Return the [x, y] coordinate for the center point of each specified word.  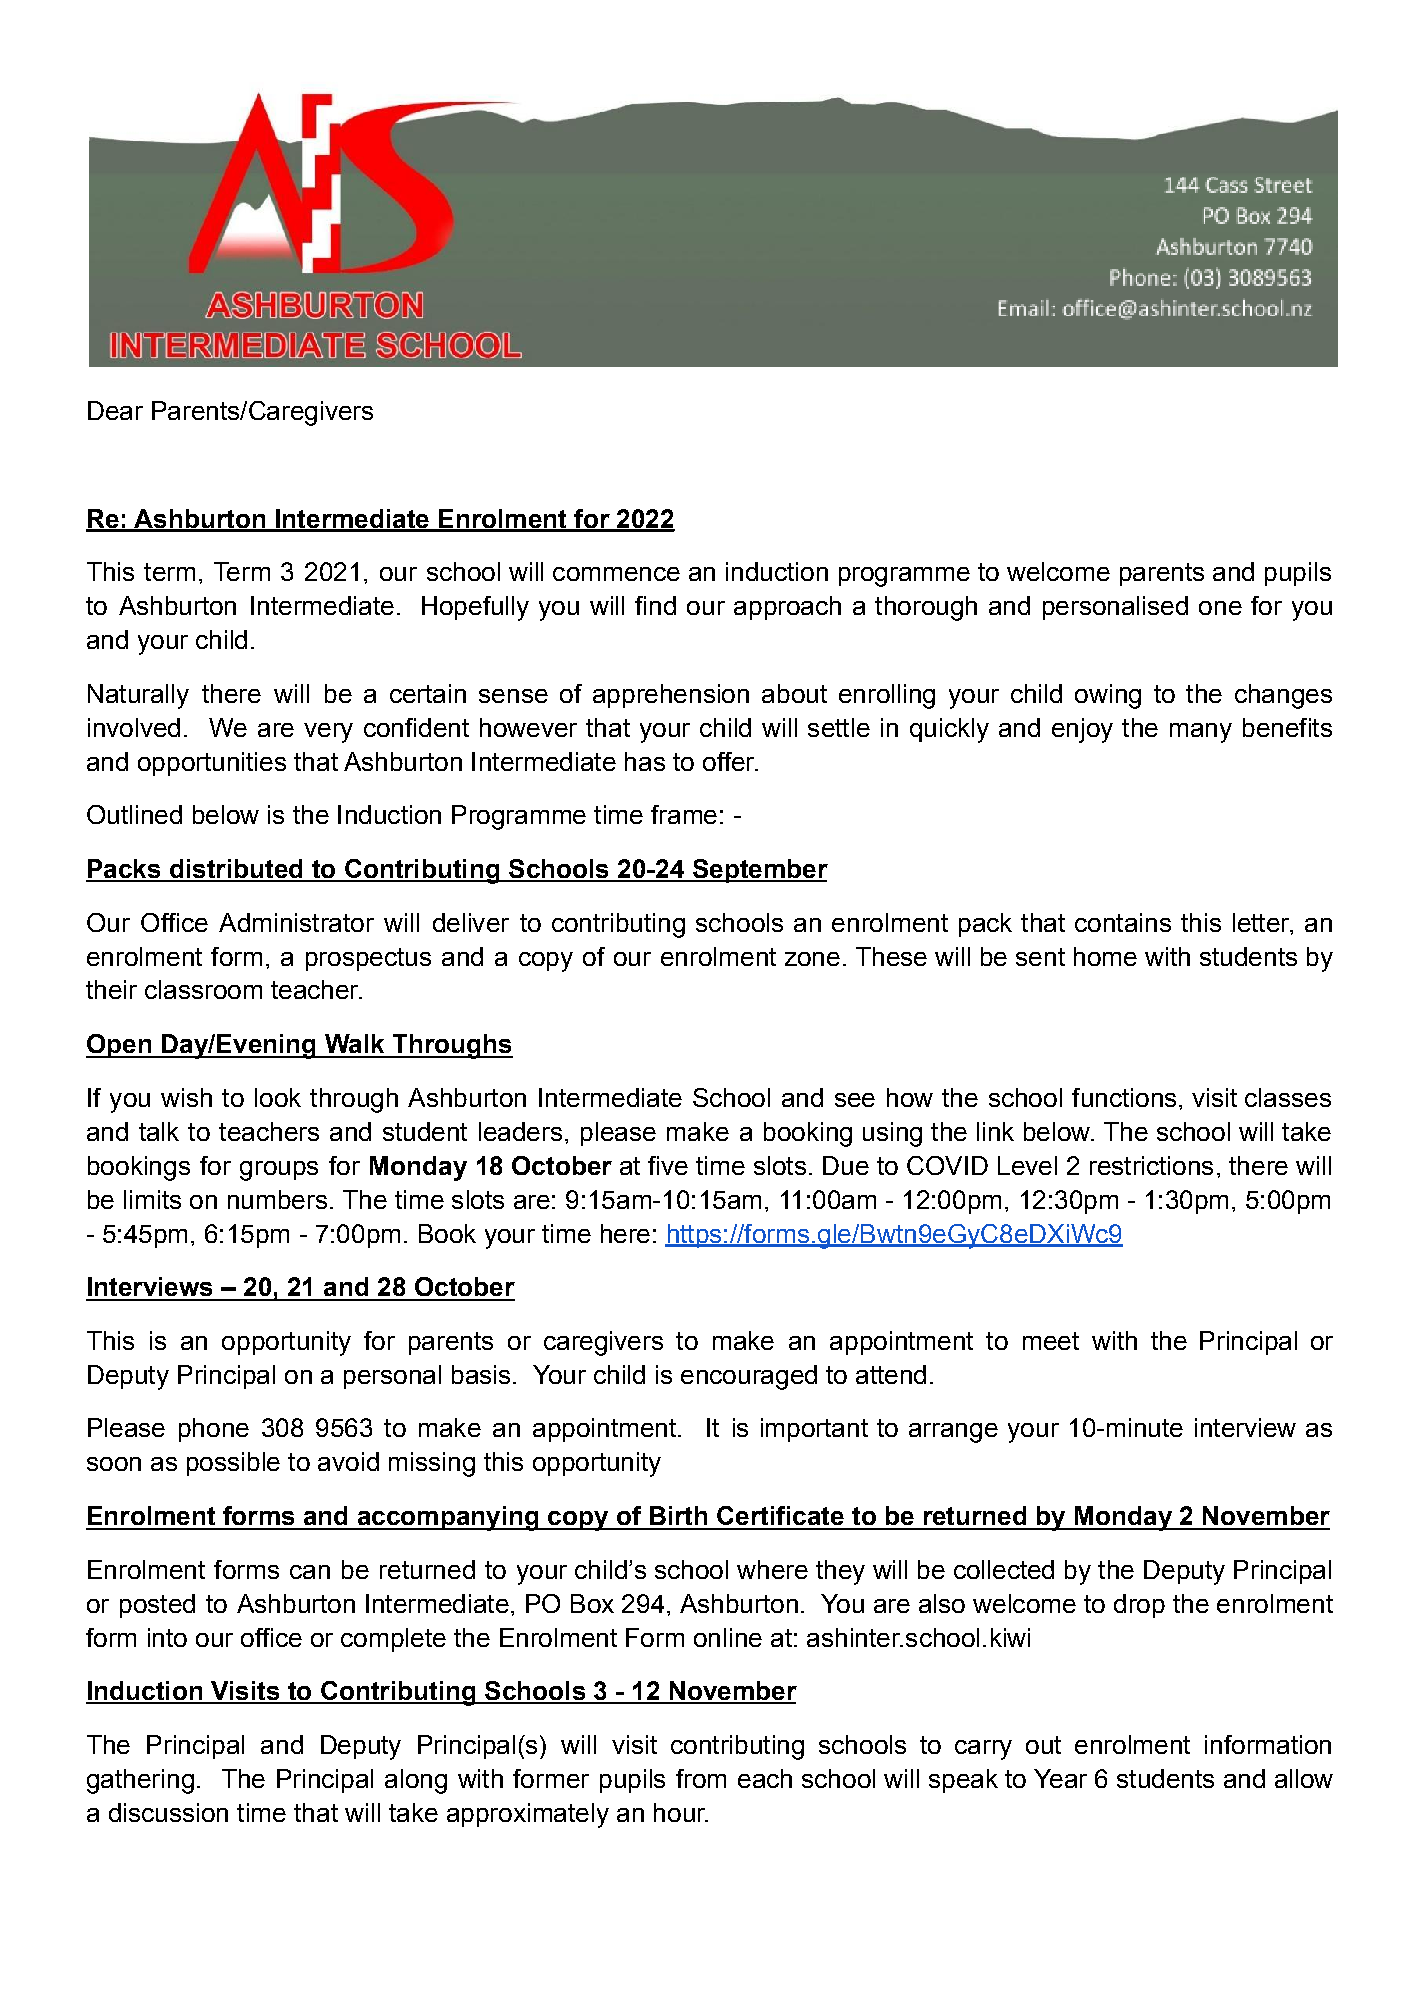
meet [1051, 1341]
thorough [926, 608]
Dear [115, 410]
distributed [236, 870]
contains [1123, 922]
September [759, 871]
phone [214, 1430]
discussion [168, 1812]
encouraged [749, 1377]
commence [616, 574]
